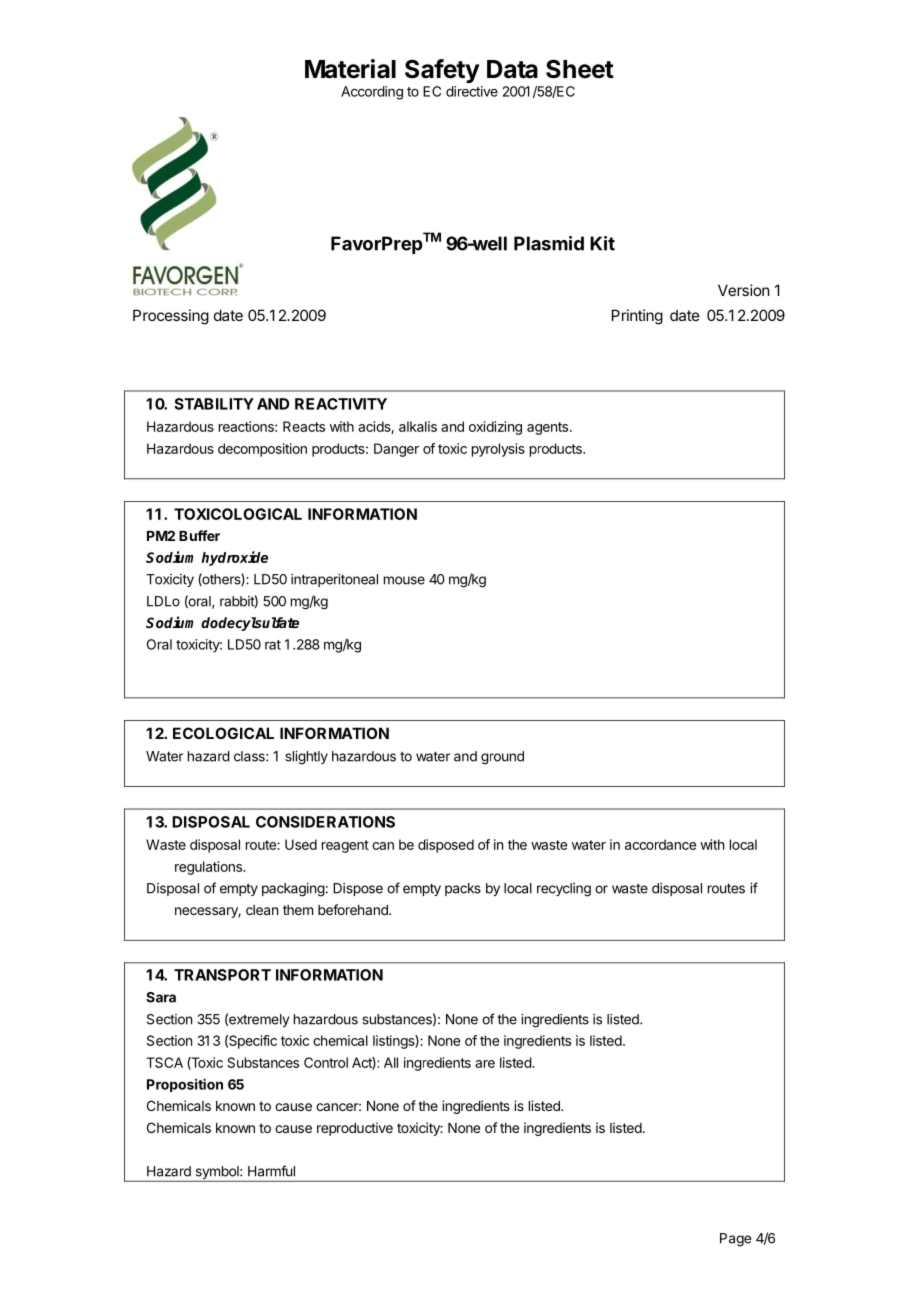 The image size is (924, 1308). Describe the element at coordinates (262, 450) in the screenshot. I see `decomposition` at that location.
